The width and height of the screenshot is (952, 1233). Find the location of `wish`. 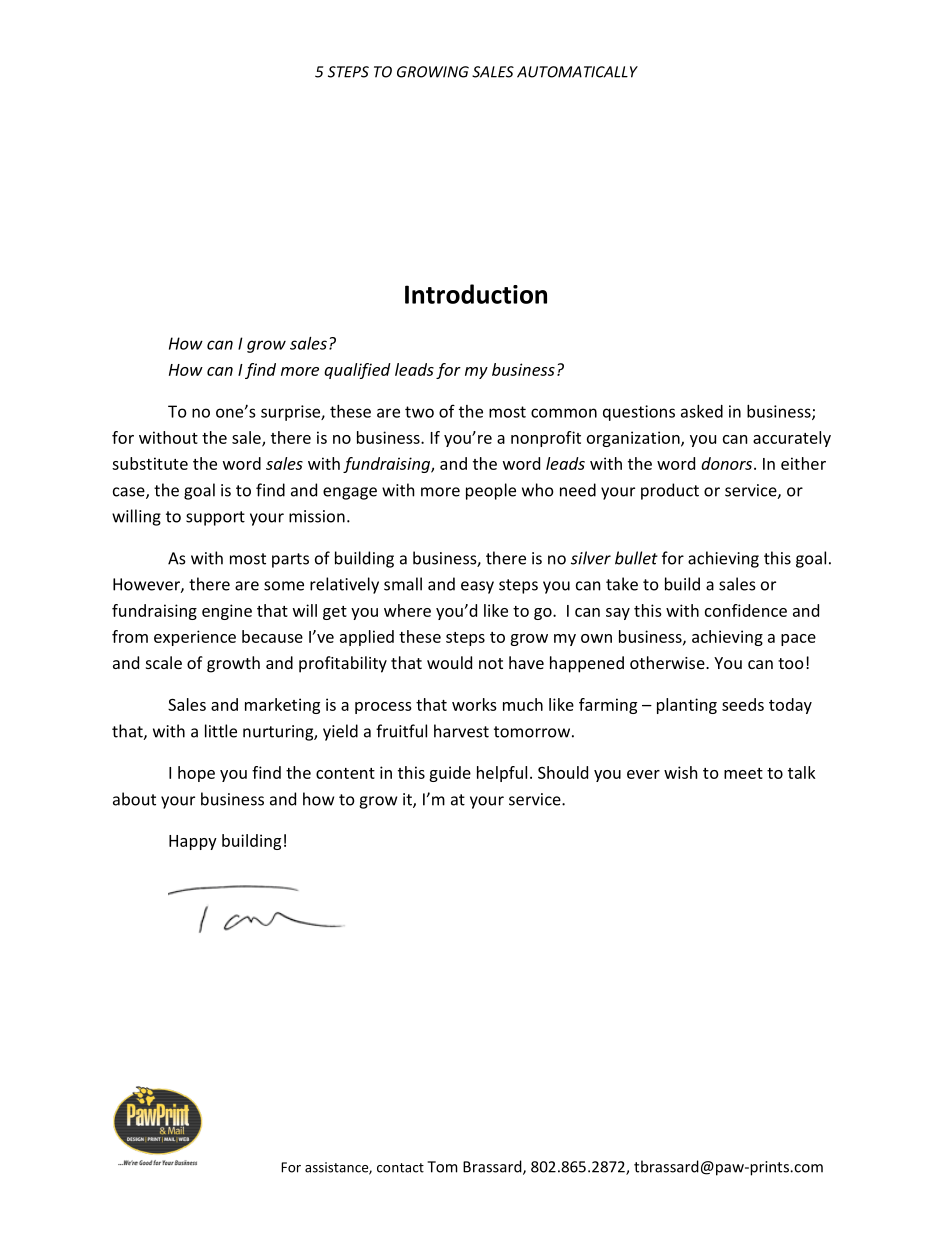

wish is located at coordinates (680, 772).
